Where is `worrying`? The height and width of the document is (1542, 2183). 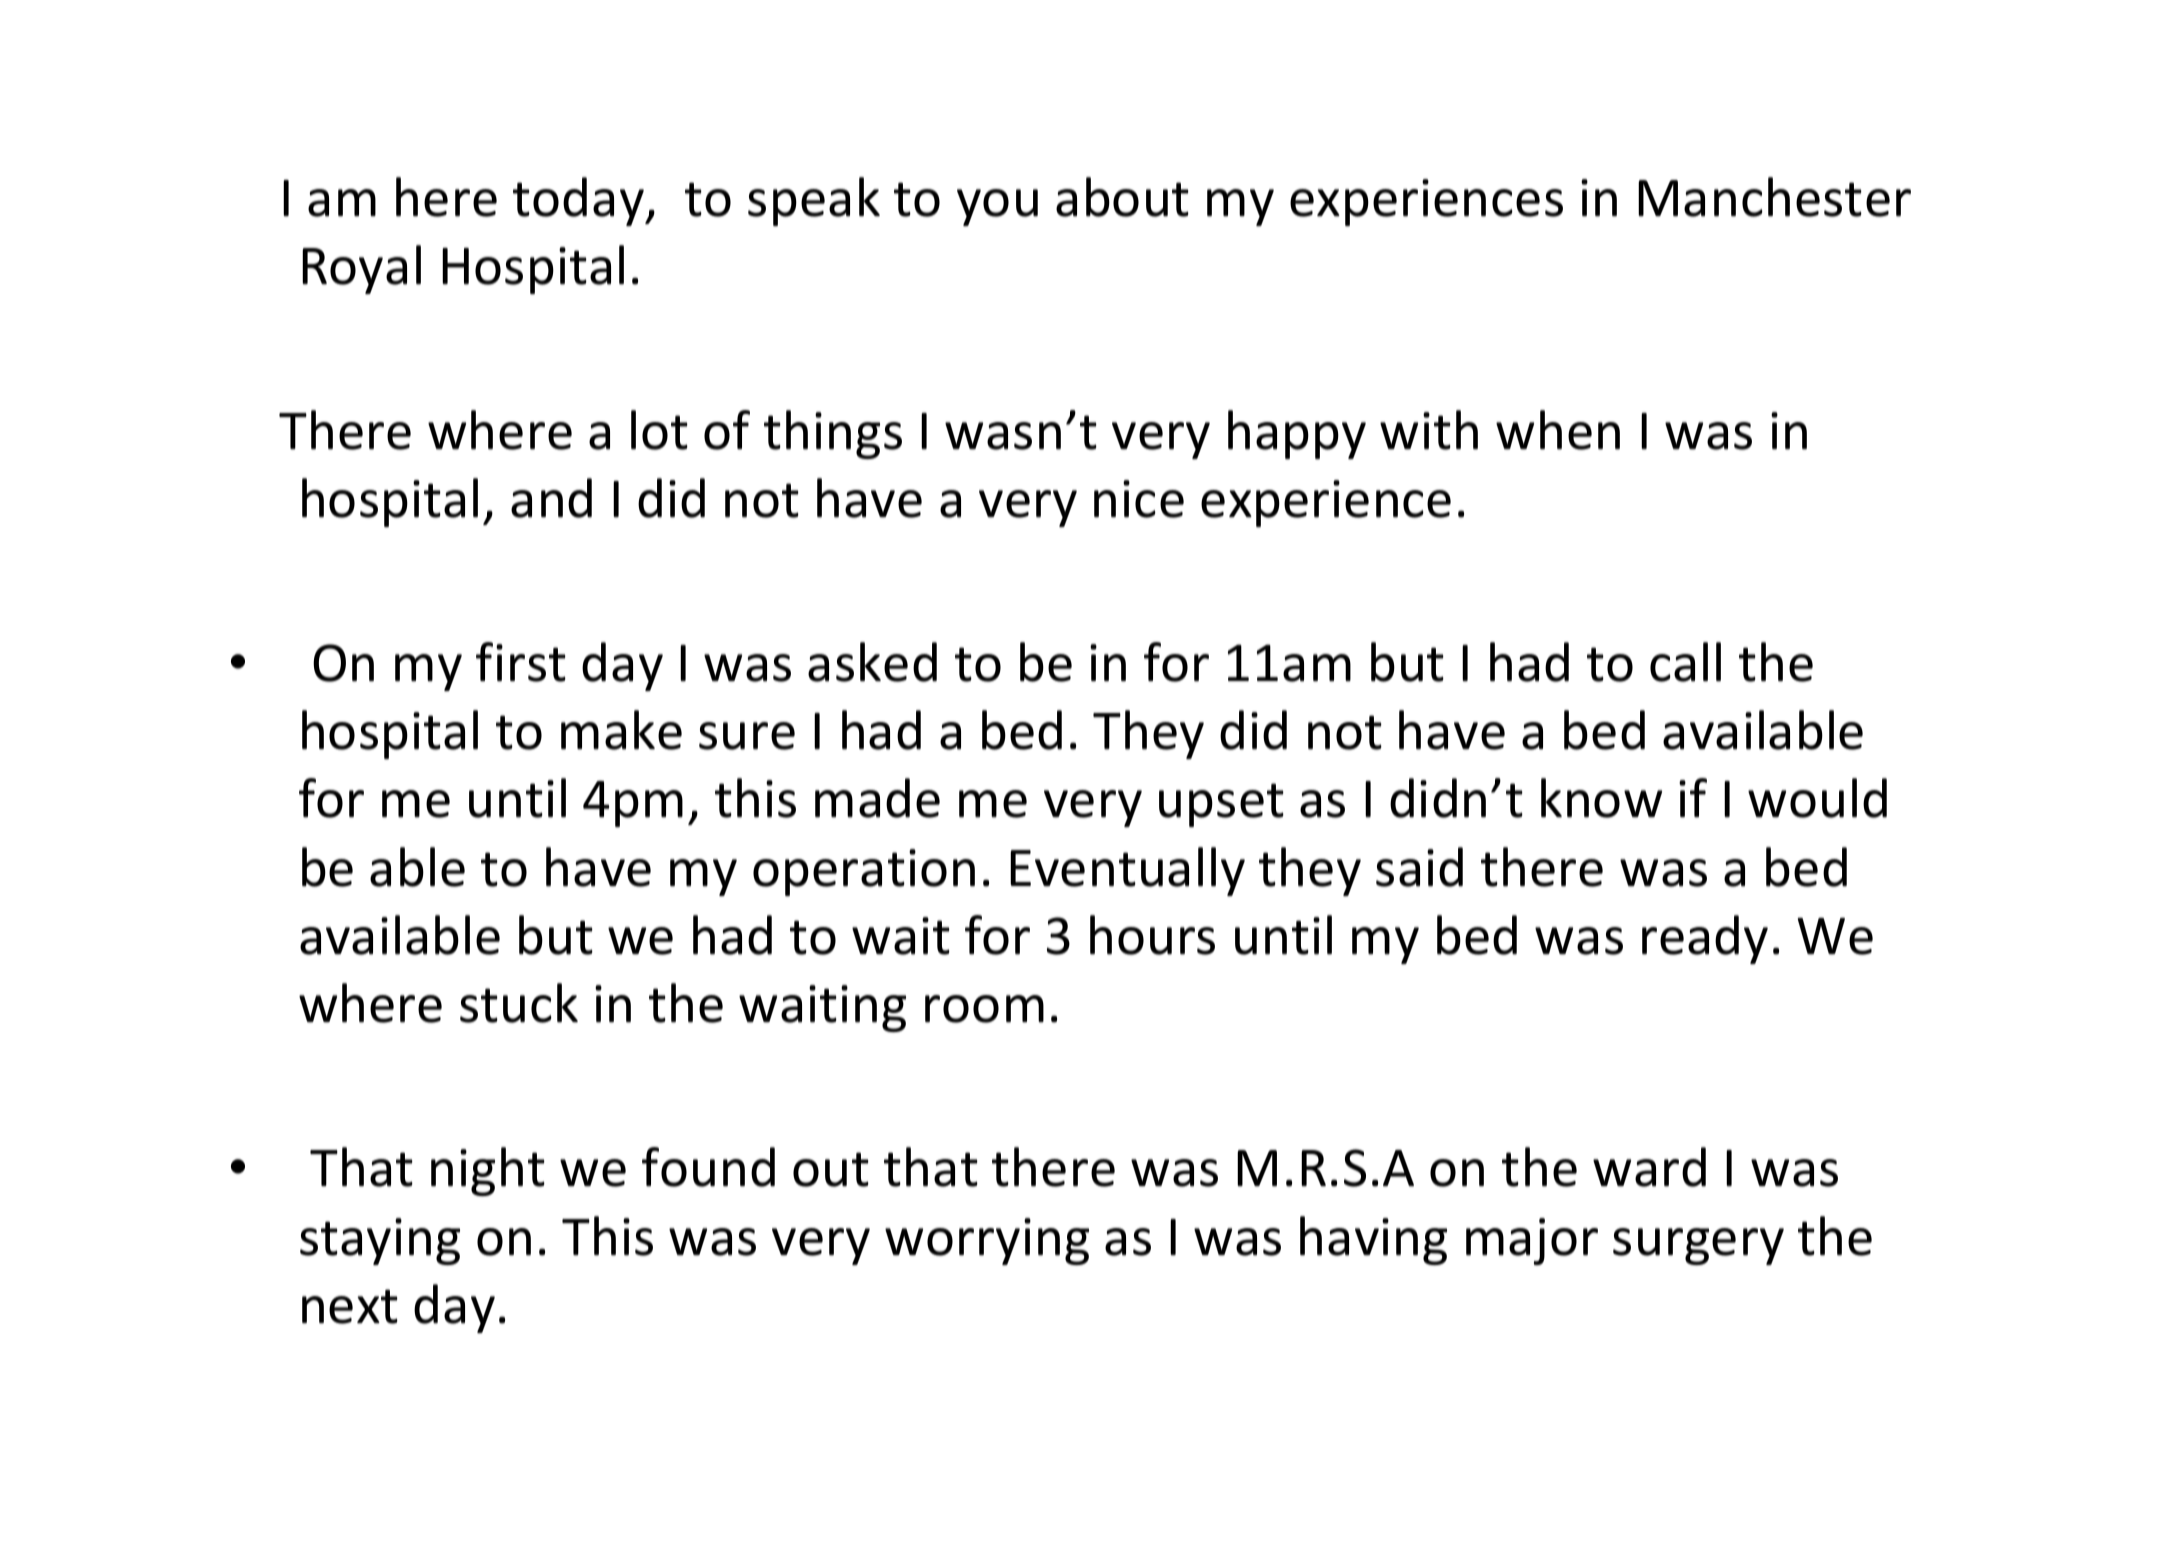
worrying is located at coordinates (987, 1241).
